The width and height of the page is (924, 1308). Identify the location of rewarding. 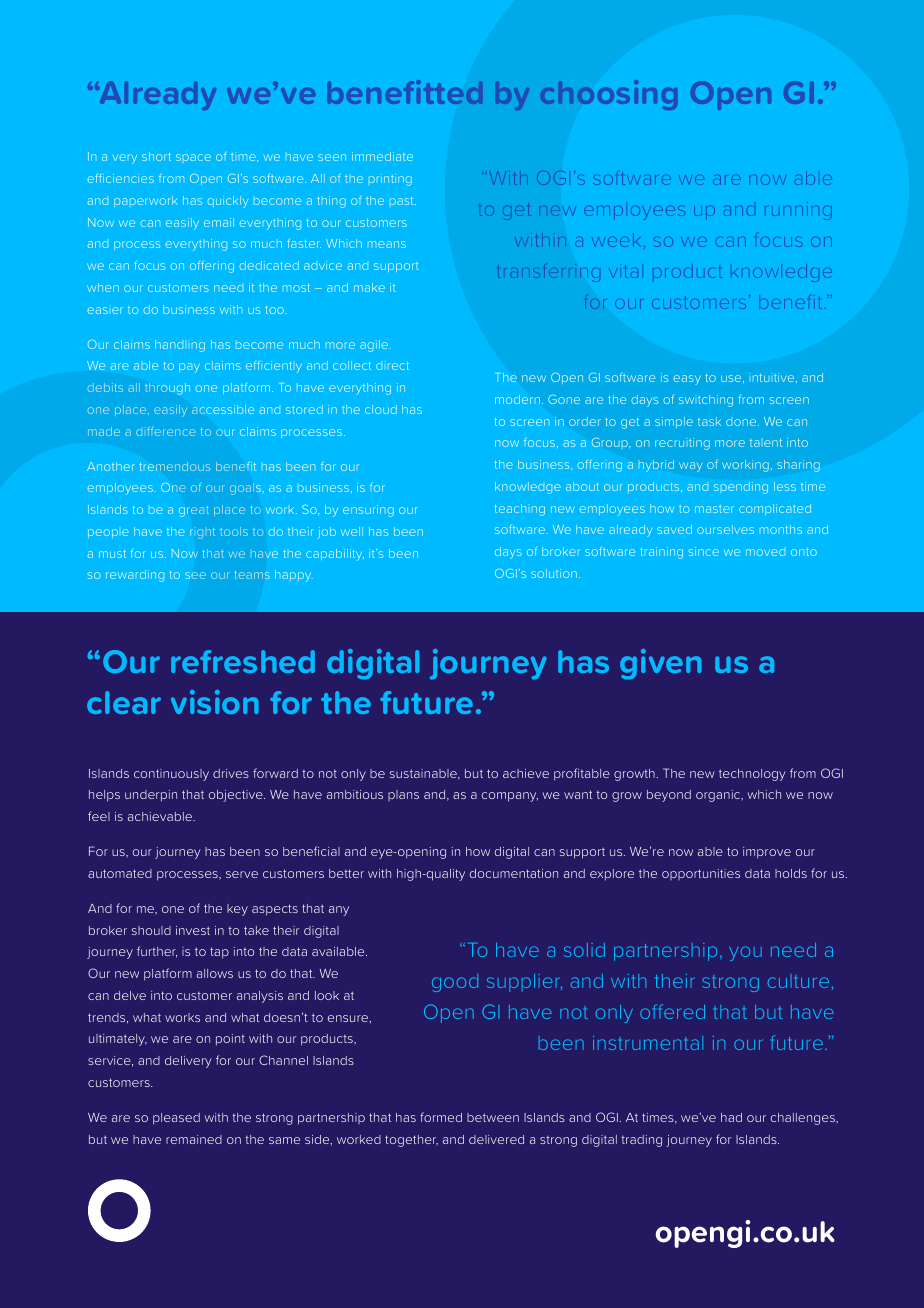
(135, 576).
